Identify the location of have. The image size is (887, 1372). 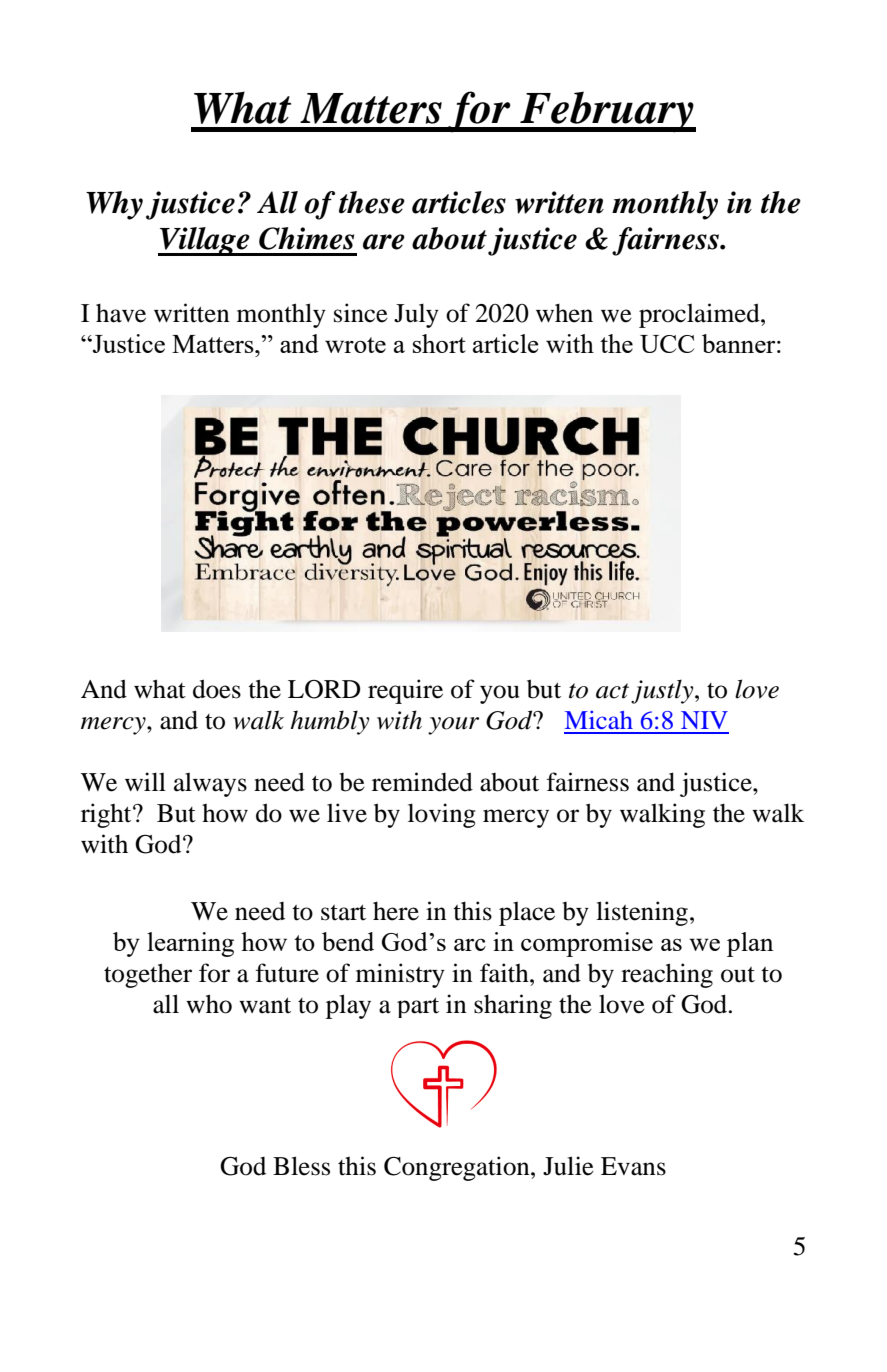
(121, 313).
